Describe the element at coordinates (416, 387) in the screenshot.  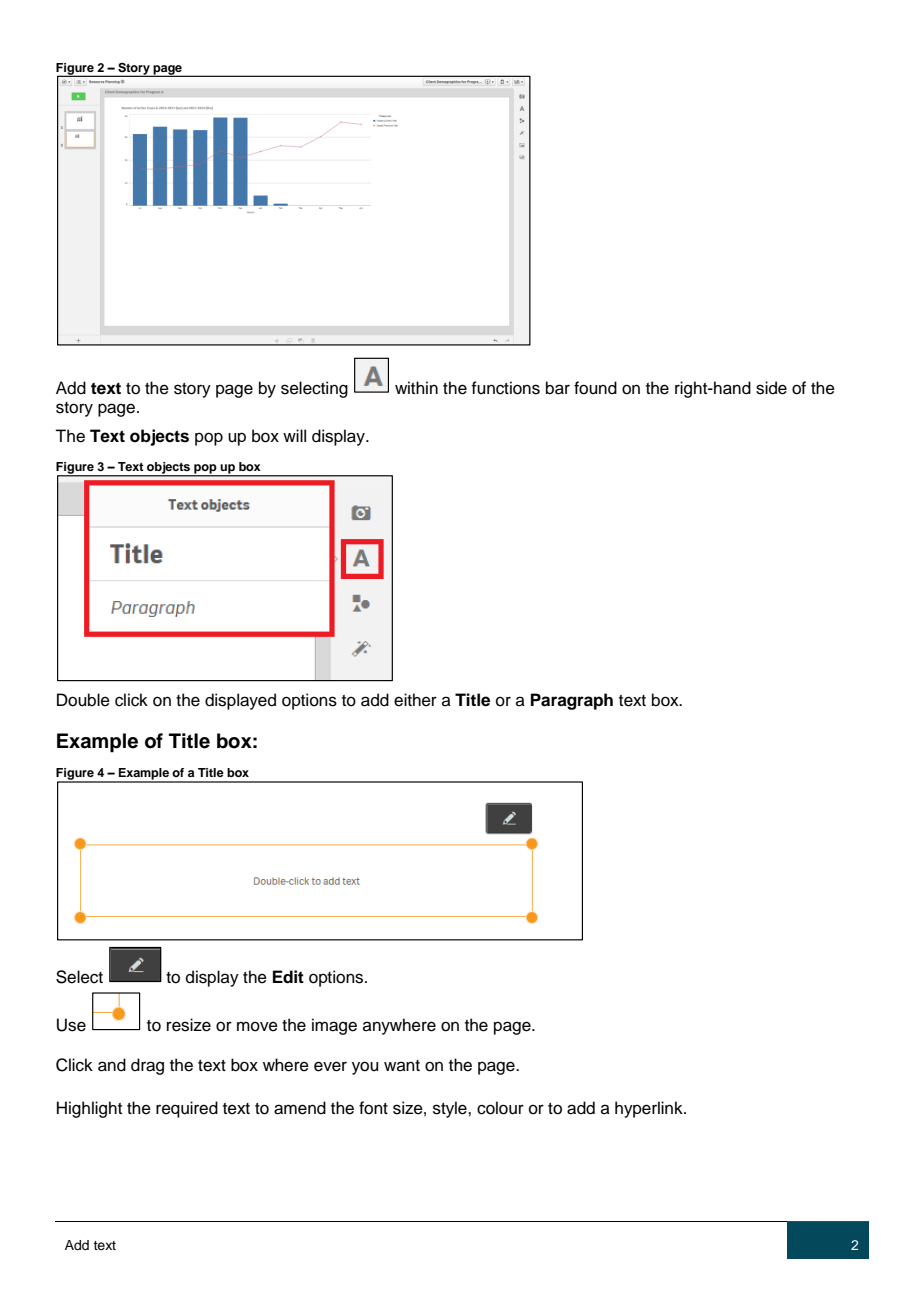
I see `within` at that location.
